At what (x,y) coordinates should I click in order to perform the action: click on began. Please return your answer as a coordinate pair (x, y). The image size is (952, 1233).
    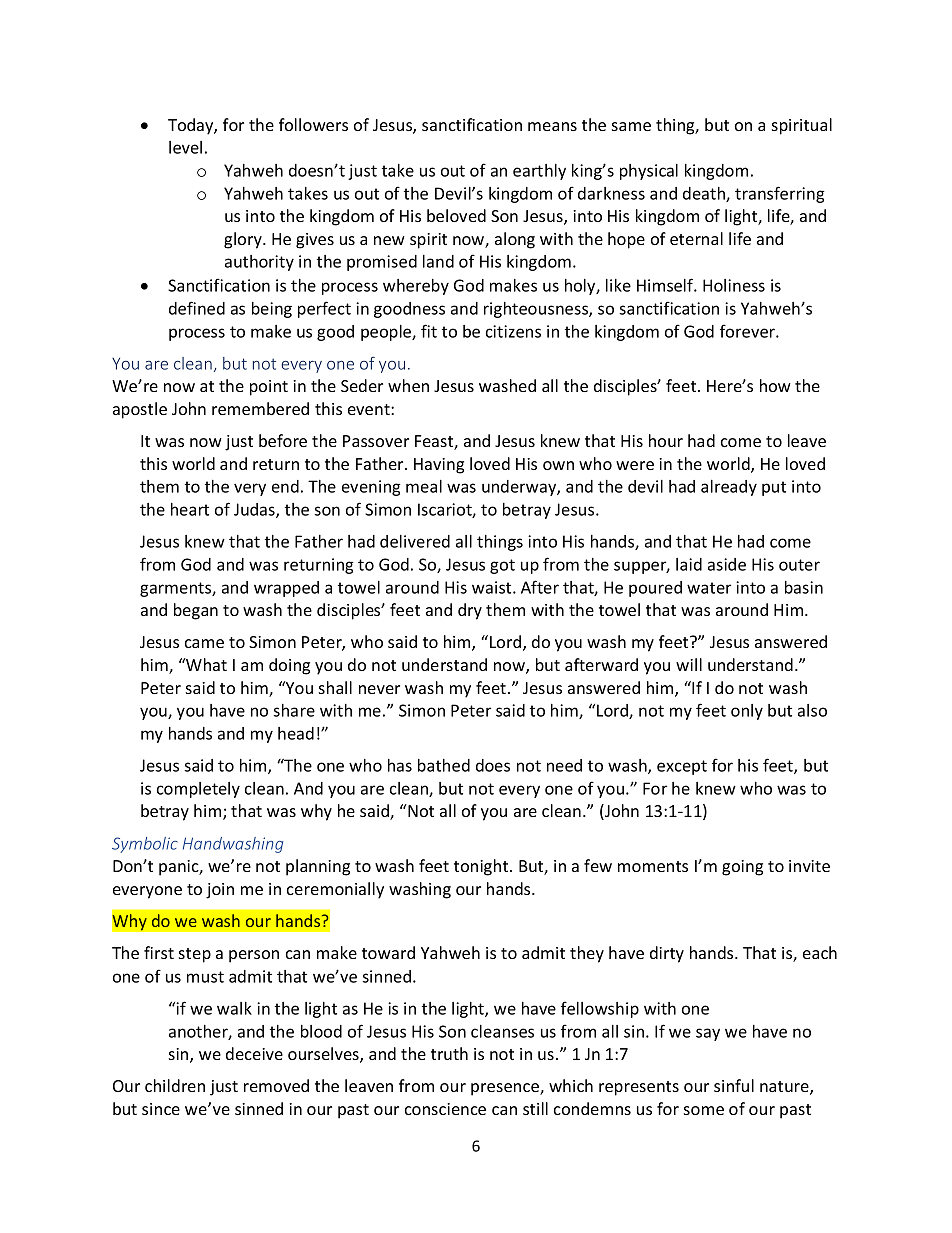
    Looking at the image, I should click on (196, 611).
